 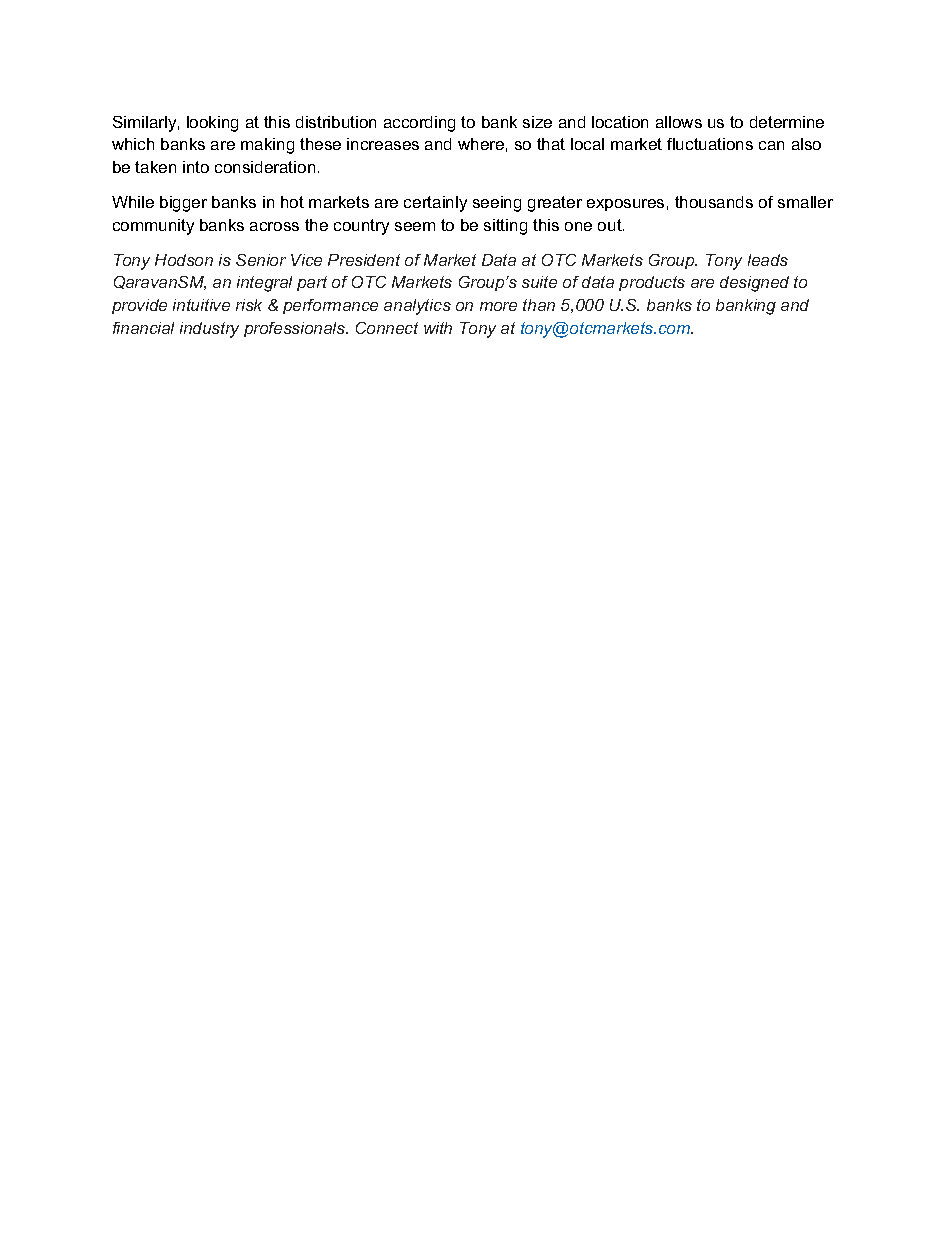 I want to click on integral, so click(x=264, y=284).
